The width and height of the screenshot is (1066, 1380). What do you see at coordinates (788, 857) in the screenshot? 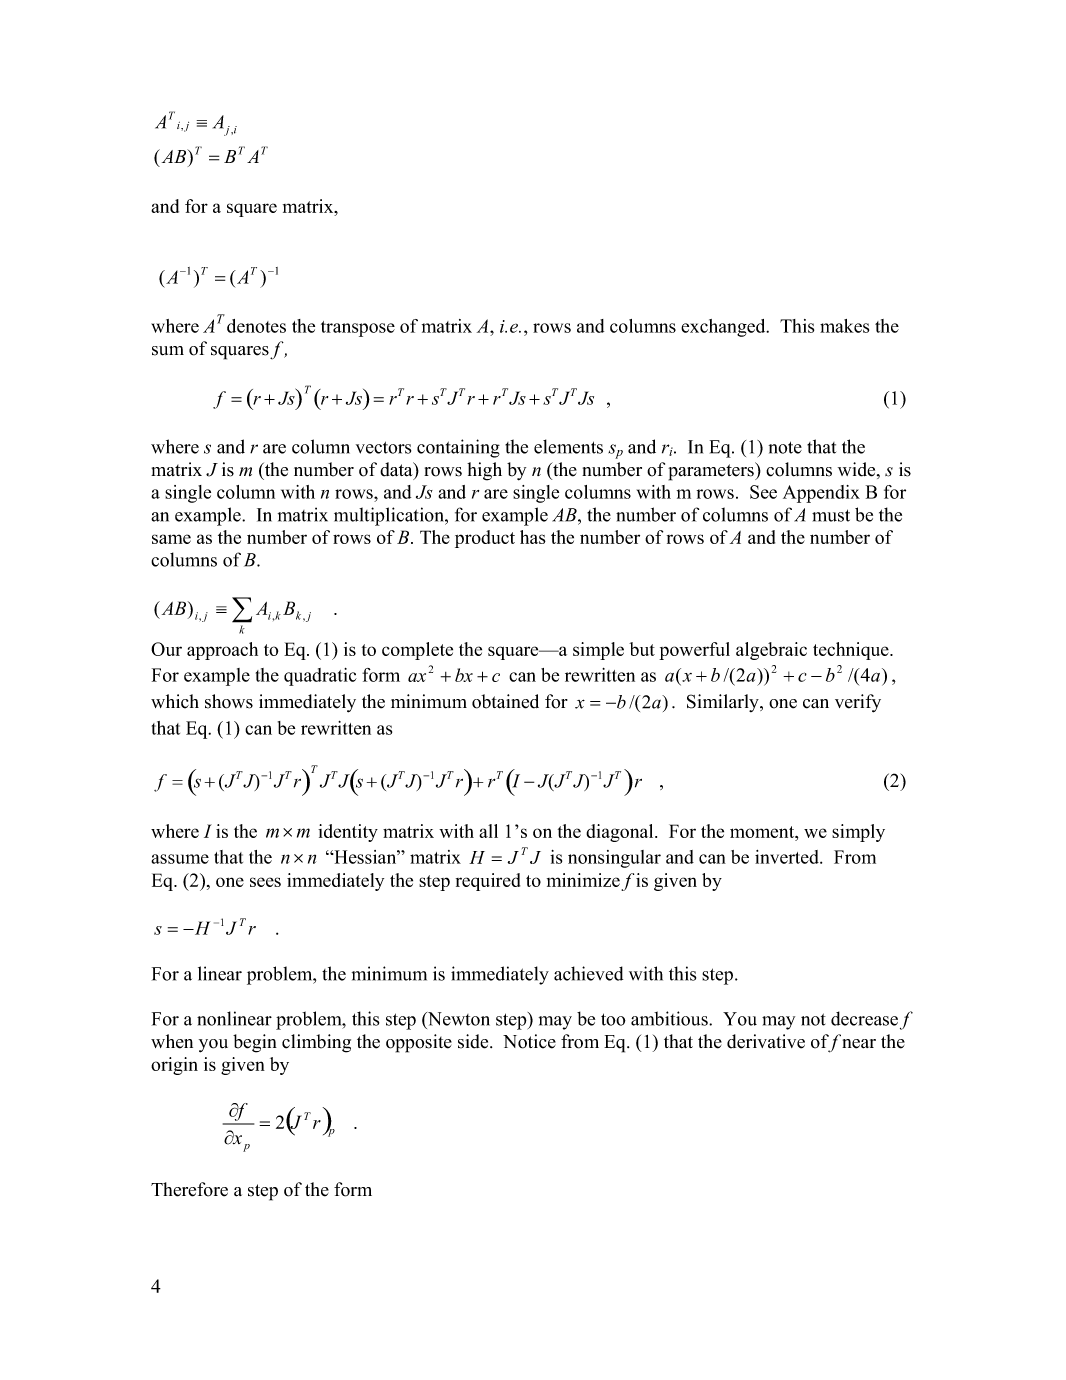
I see `inverted` at bounding box center [788, 857].
